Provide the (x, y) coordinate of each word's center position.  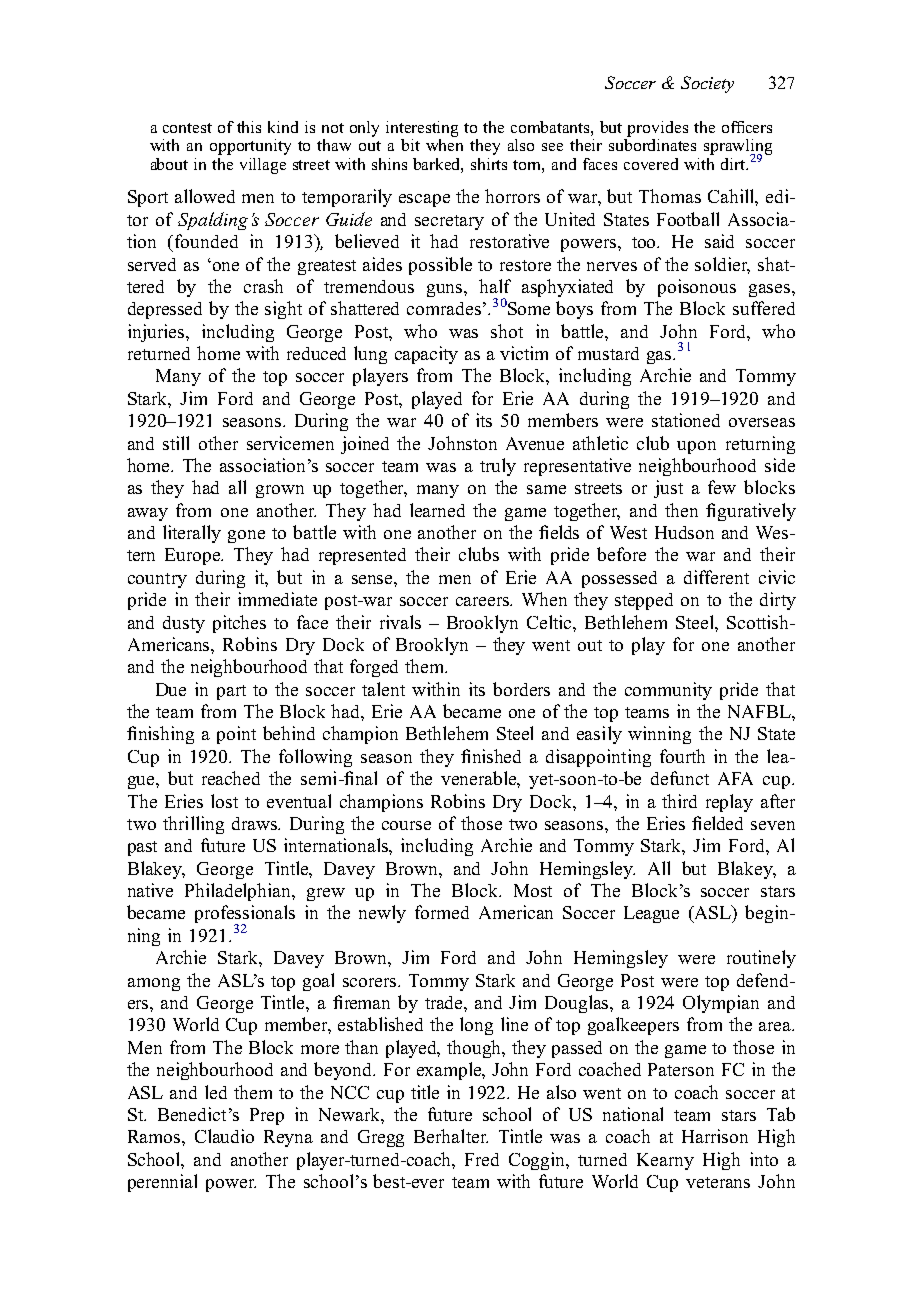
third (679, 801)
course (406, 825)
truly (498, 467)
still (176, 443)
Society (707, 84)
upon (696, 447)
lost (224, 801)
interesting (422, 129)
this (249, 127)
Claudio (224, 1136)
